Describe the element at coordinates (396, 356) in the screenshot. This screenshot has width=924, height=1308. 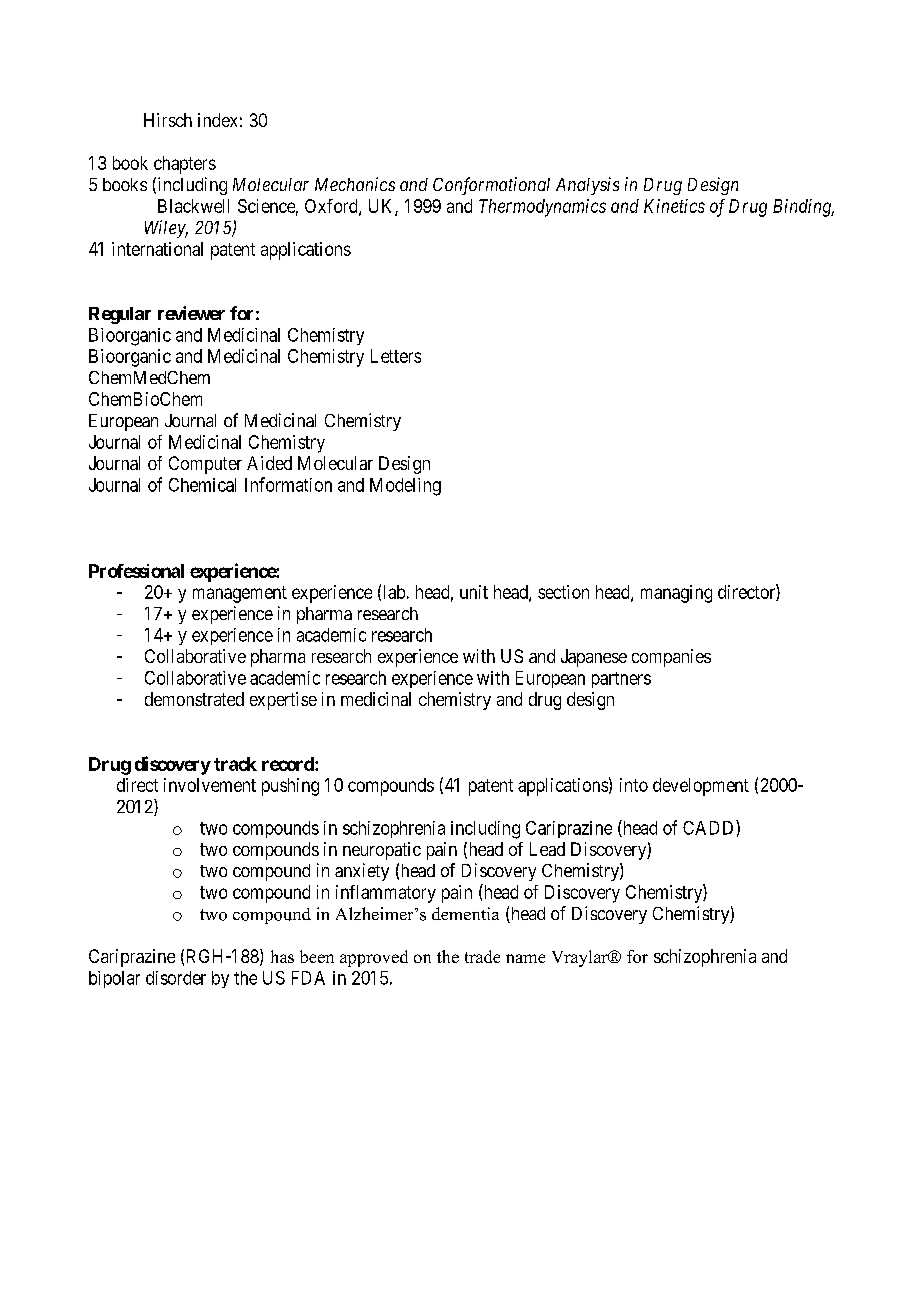
I see `Letters` at that location.
